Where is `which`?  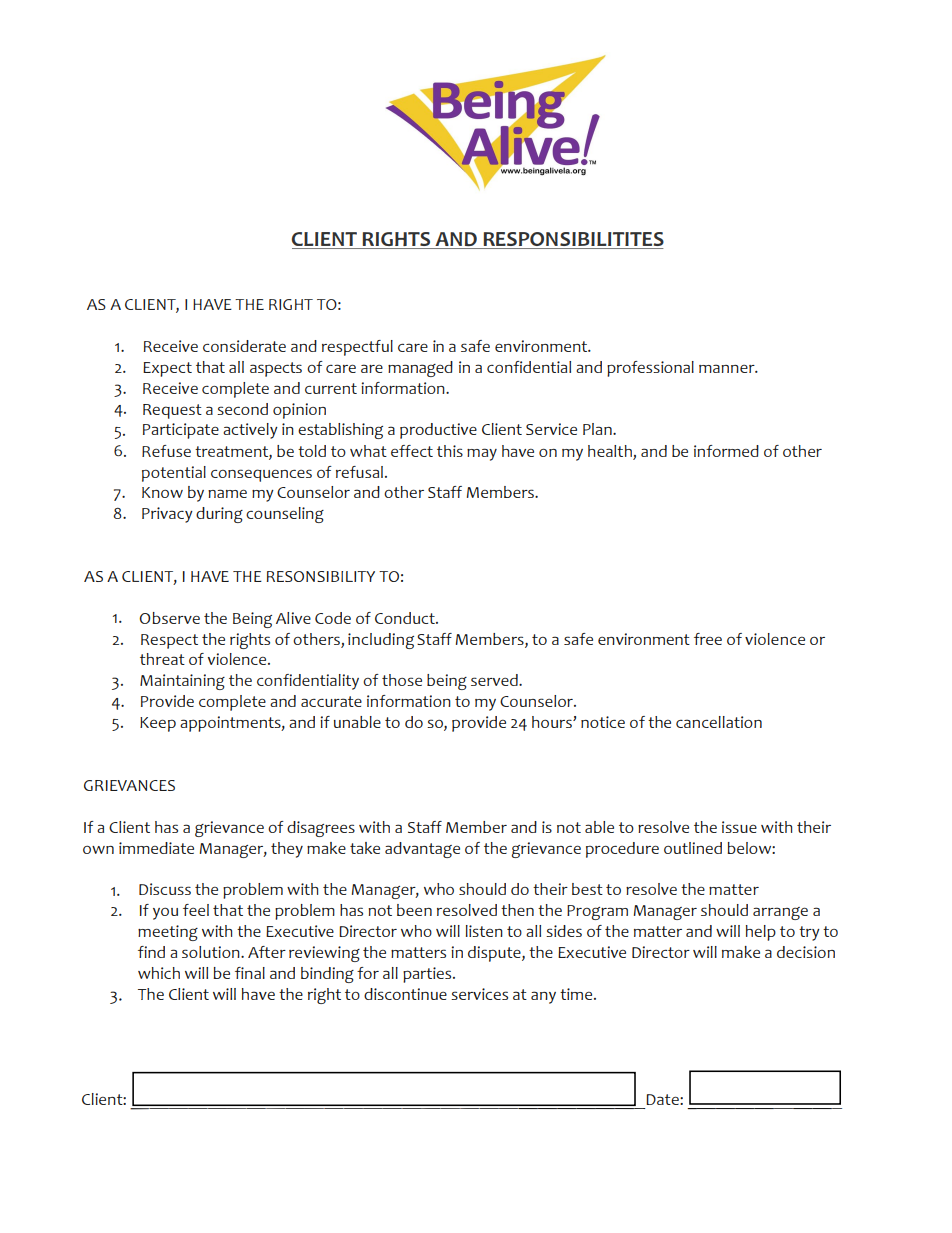 which is located at coordinates (159, 973).
